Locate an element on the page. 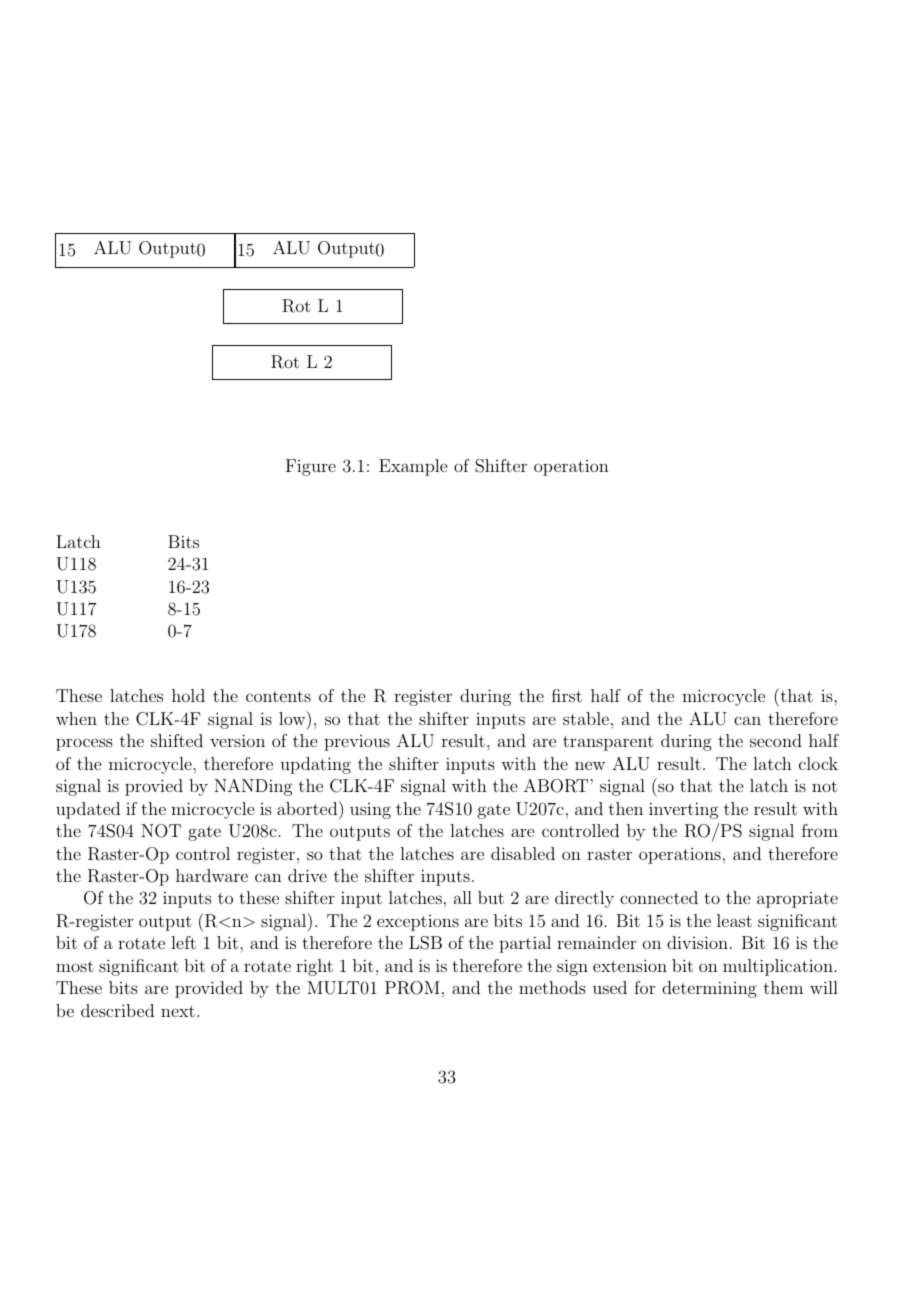 The image size is (924, 1308). first is located at coordinates (567, 695).
